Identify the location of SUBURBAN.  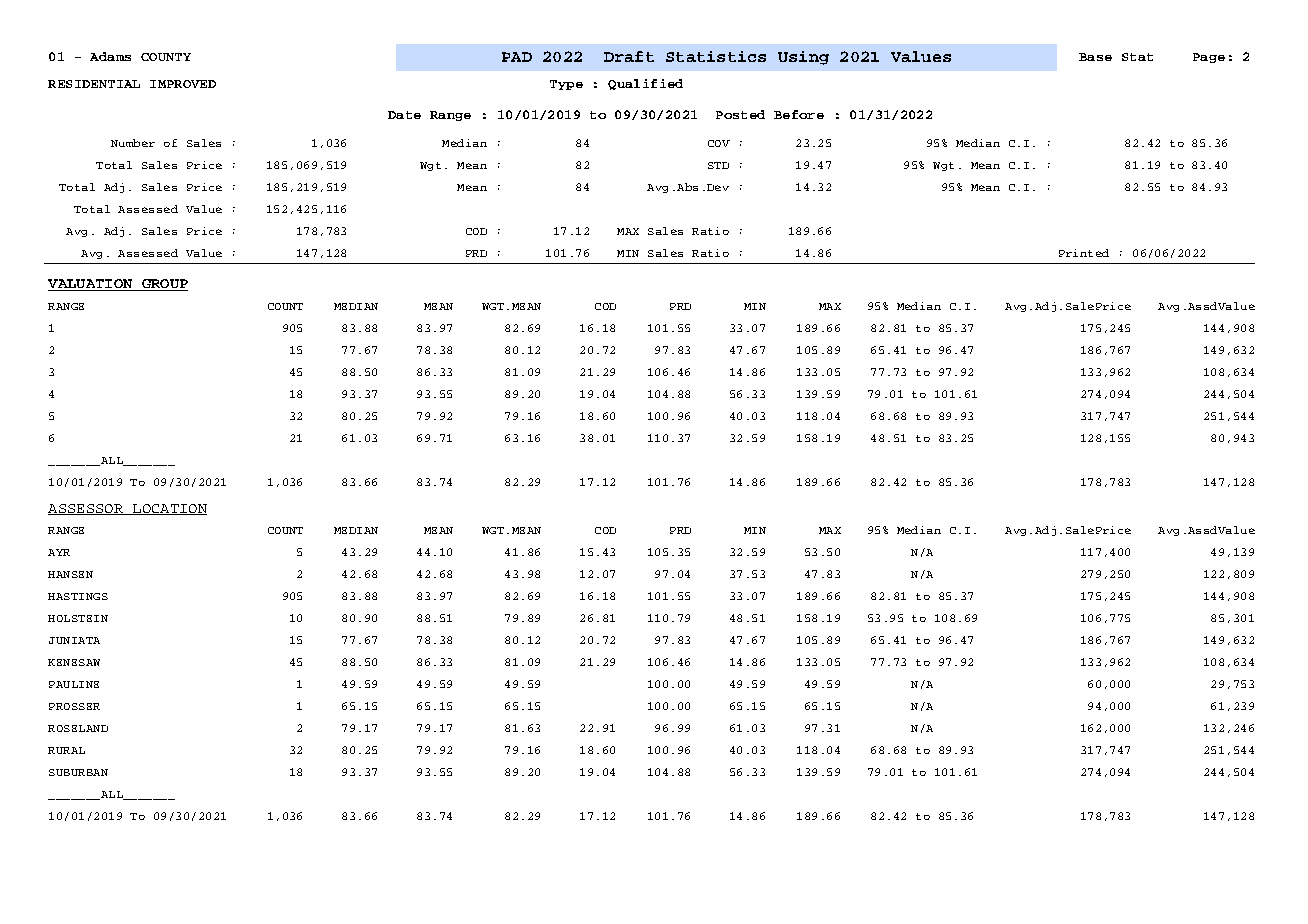
(78, 772).
